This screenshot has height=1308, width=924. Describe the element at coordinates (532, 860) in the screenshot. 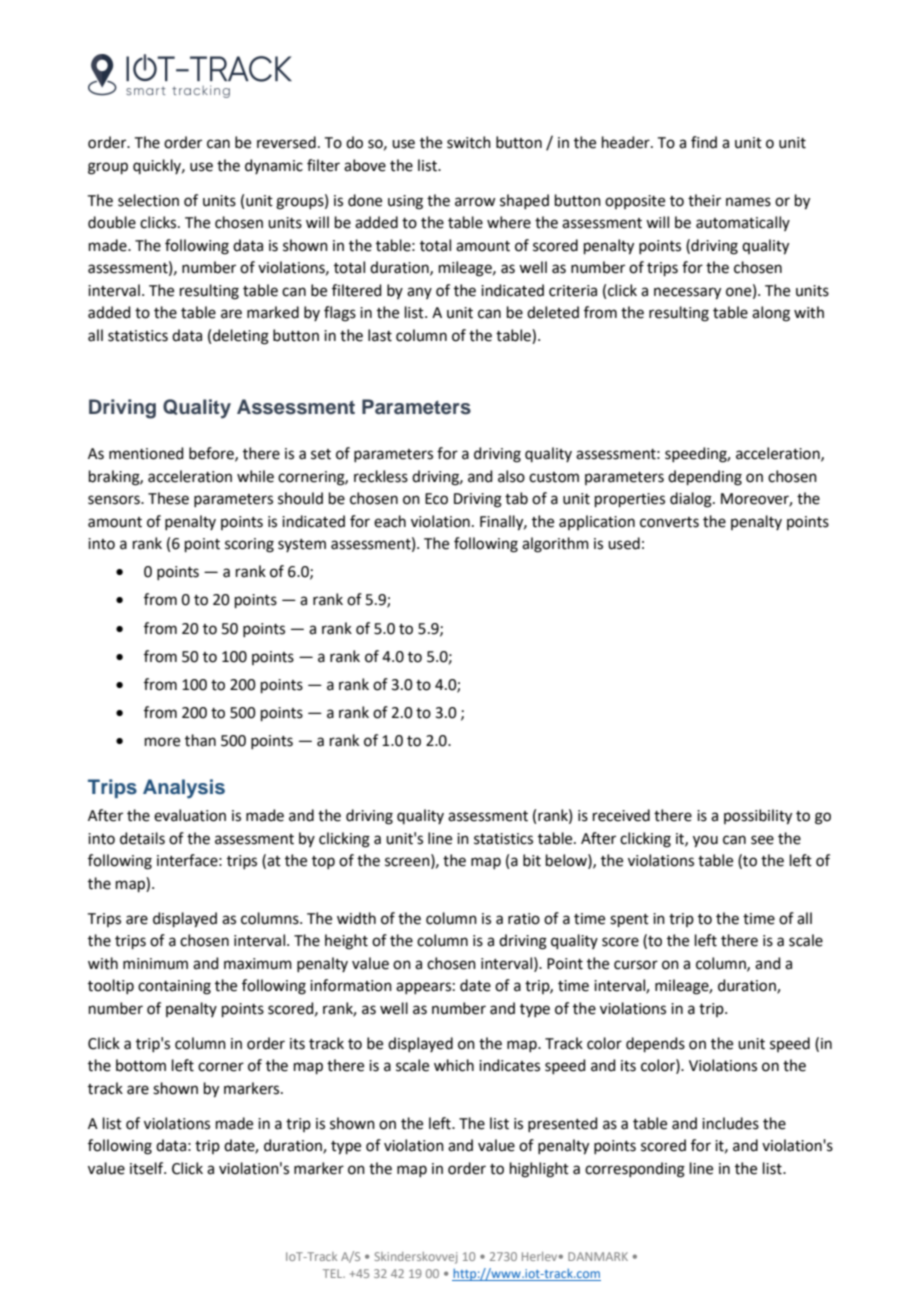

I see `bit` at that location.
